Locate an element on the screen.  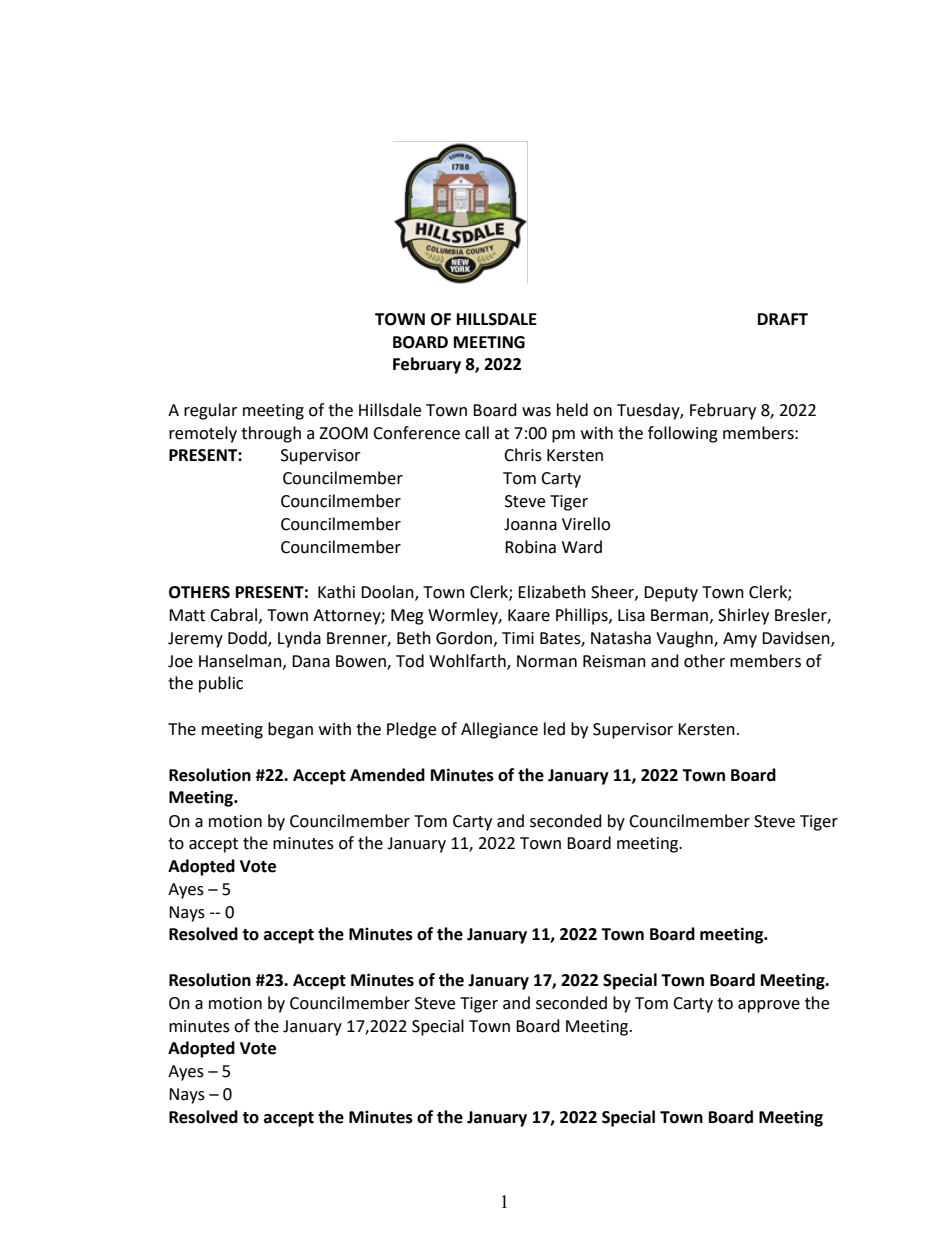
Amended is located at coordinates (387, 775).
